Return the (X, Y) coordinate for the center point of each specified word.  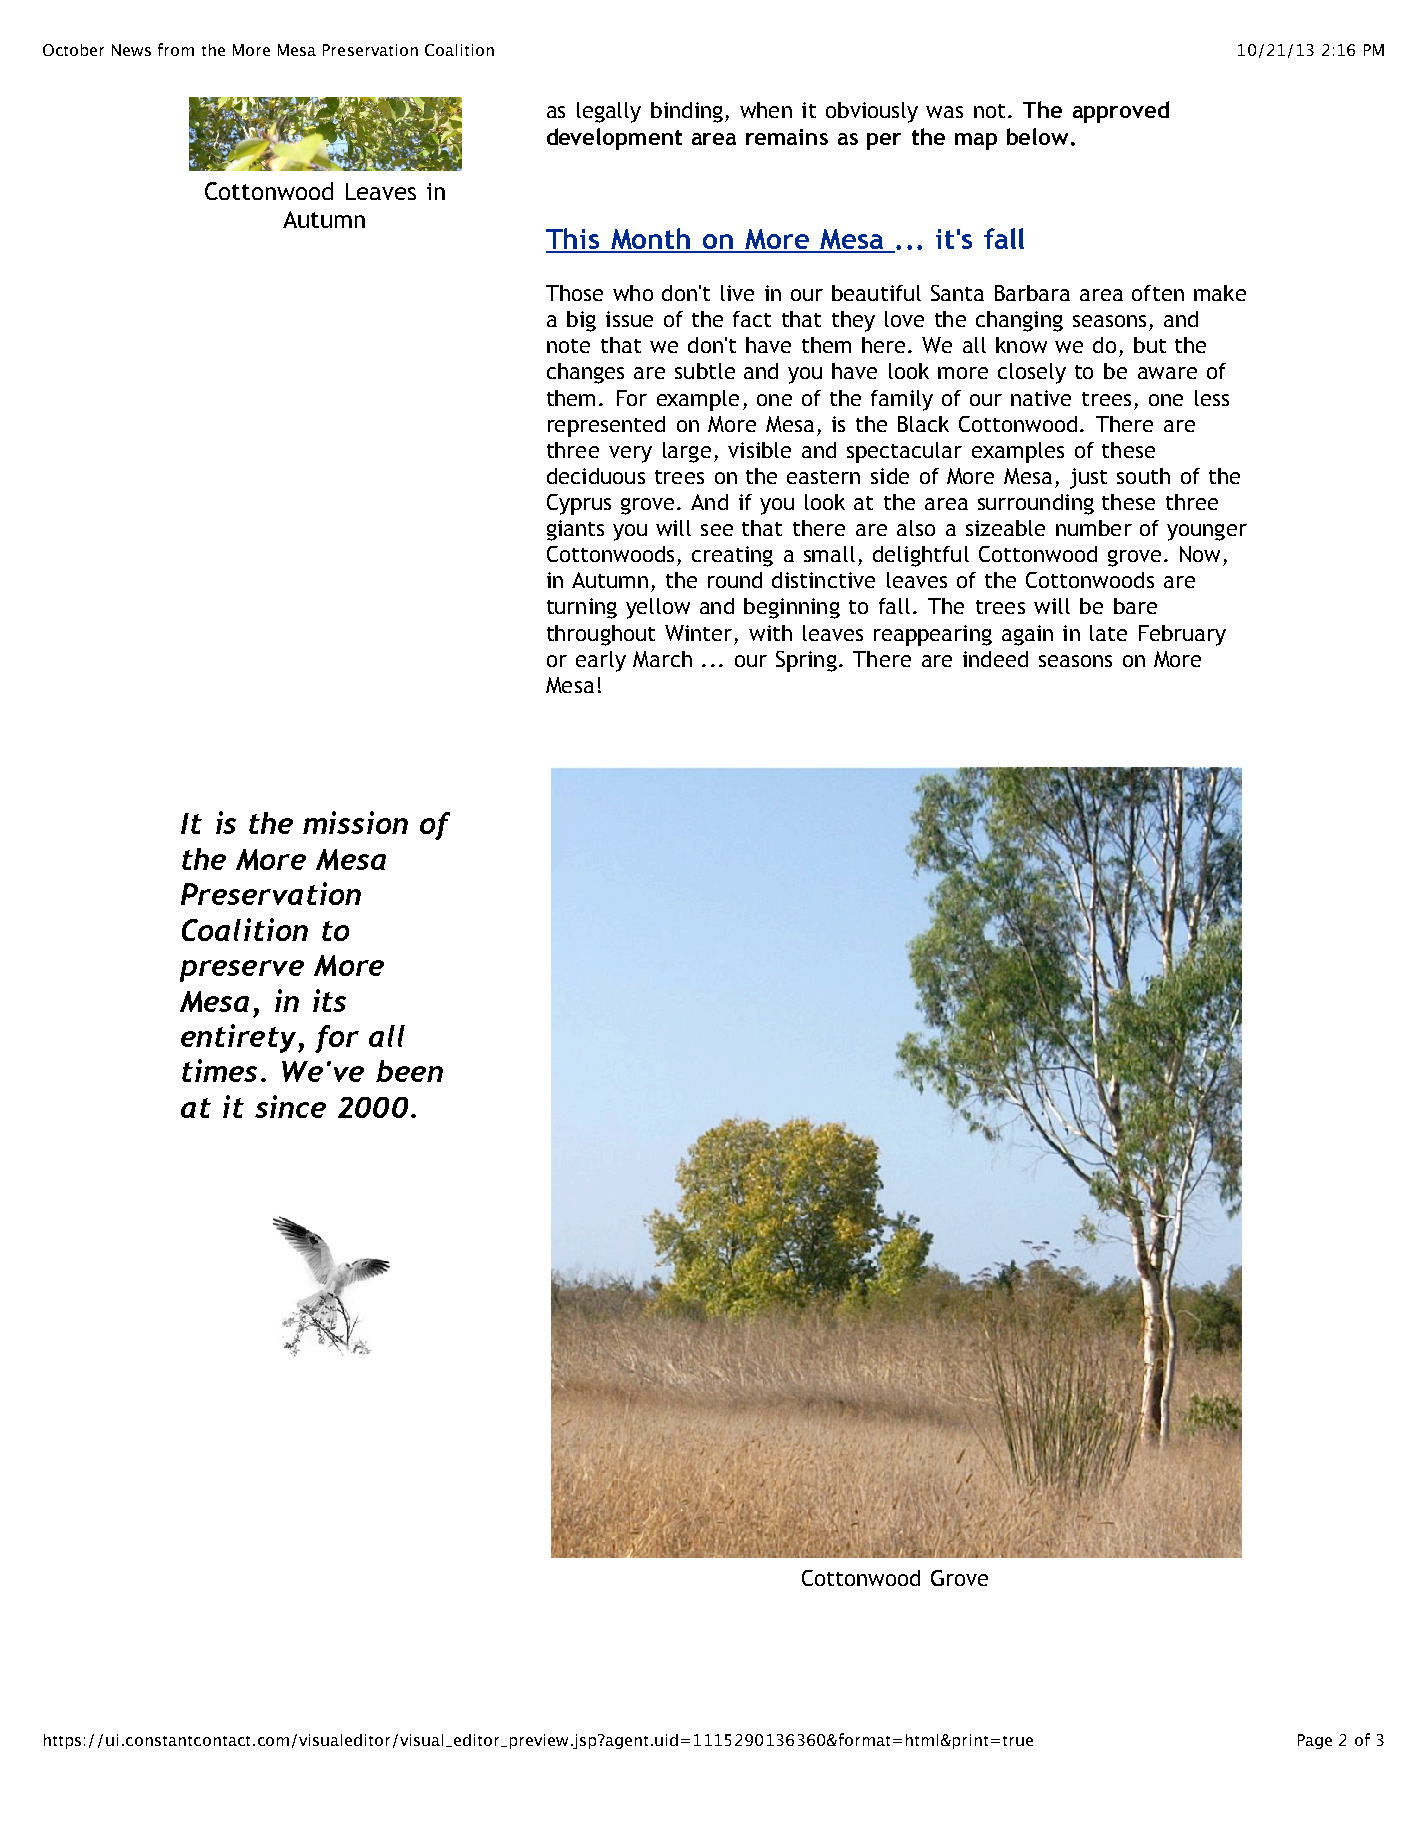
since (290, 1106)
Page (1315, 1741)
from (176, 49)
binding (687, 112)
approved (1121, 112)
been (409, 1071)
